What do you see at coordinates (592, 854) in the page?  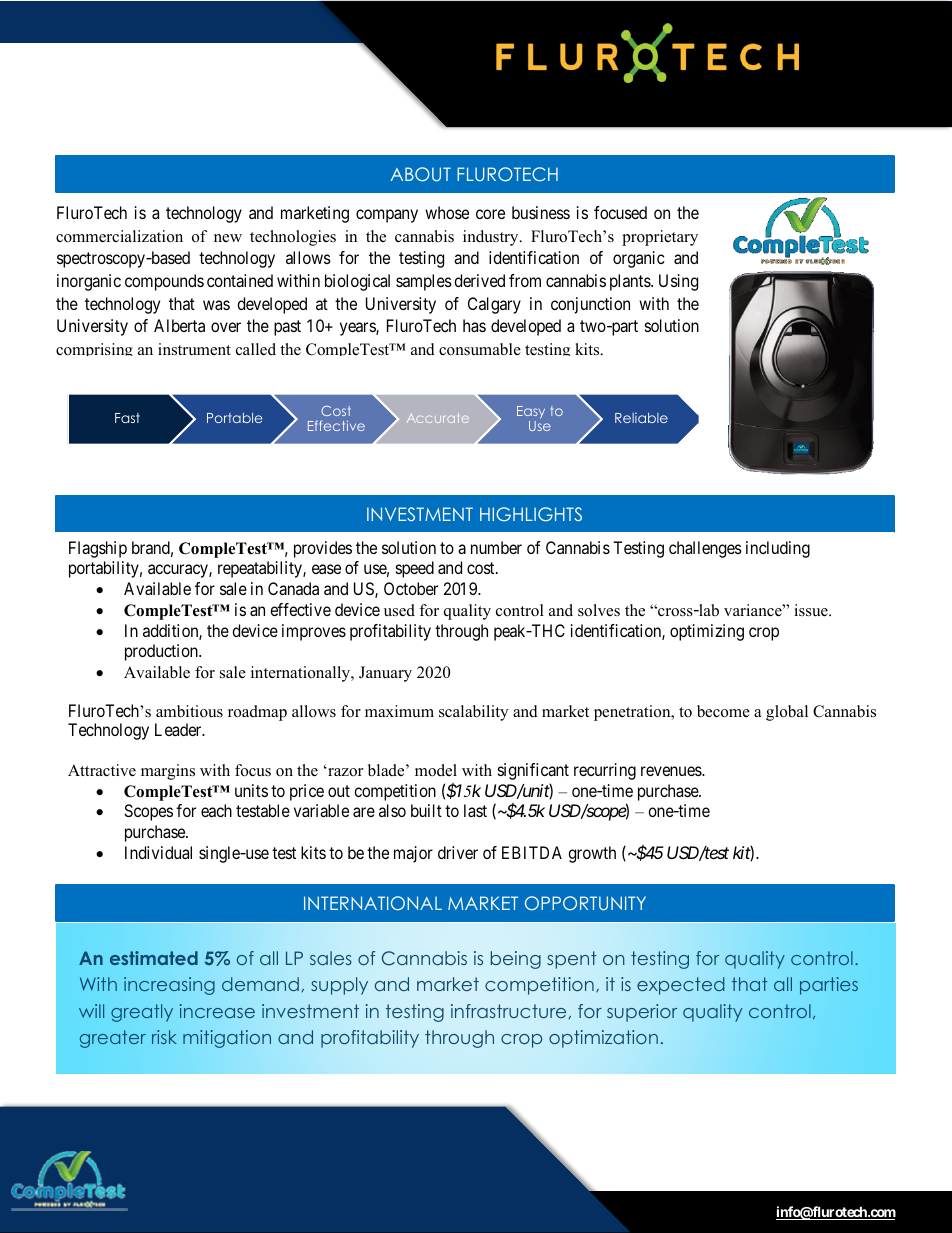 I see `growth` at bounding box center [592, 854].
